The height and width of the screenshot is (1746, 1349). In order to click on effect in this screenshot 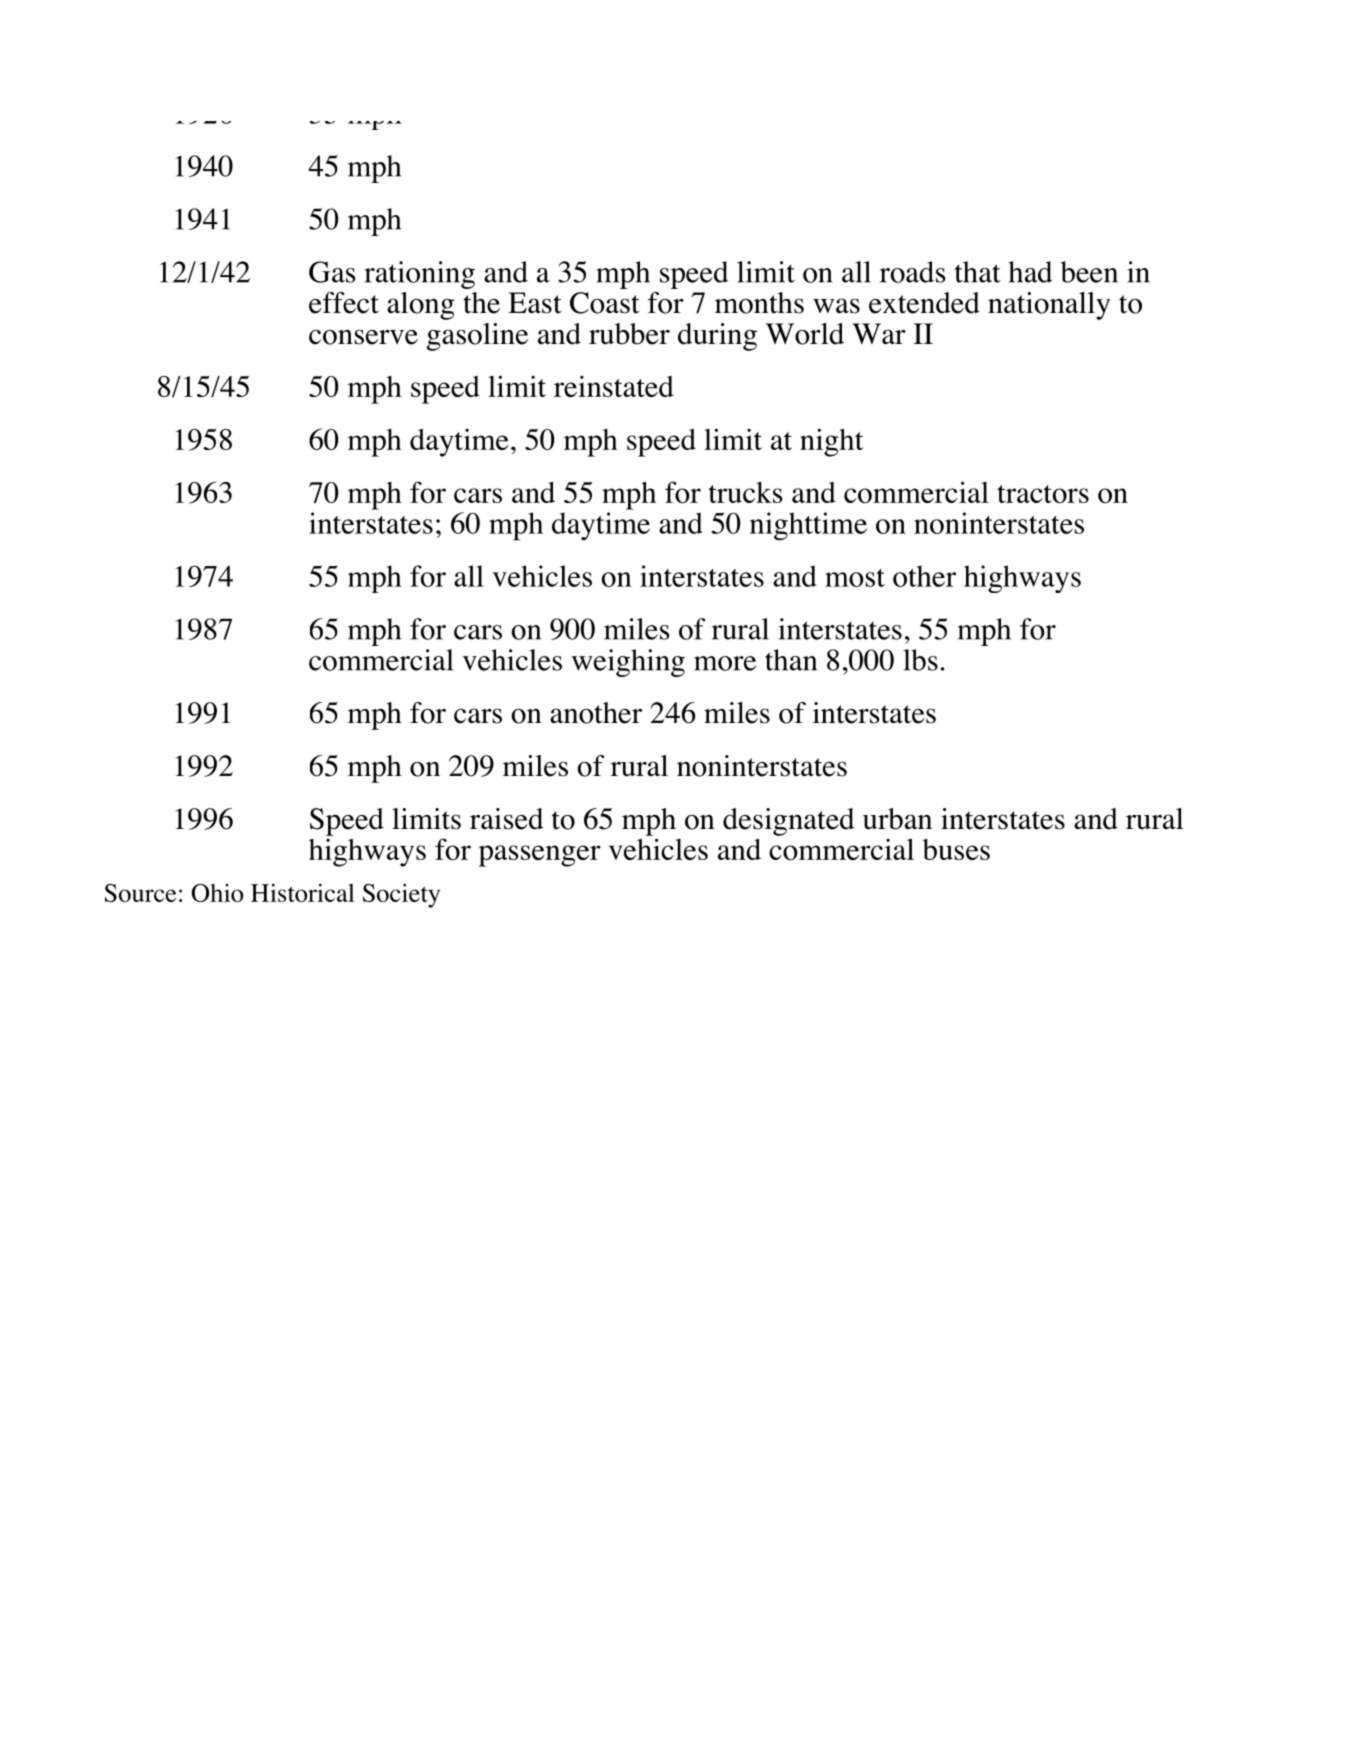, I will do `click(344, 303)`.
